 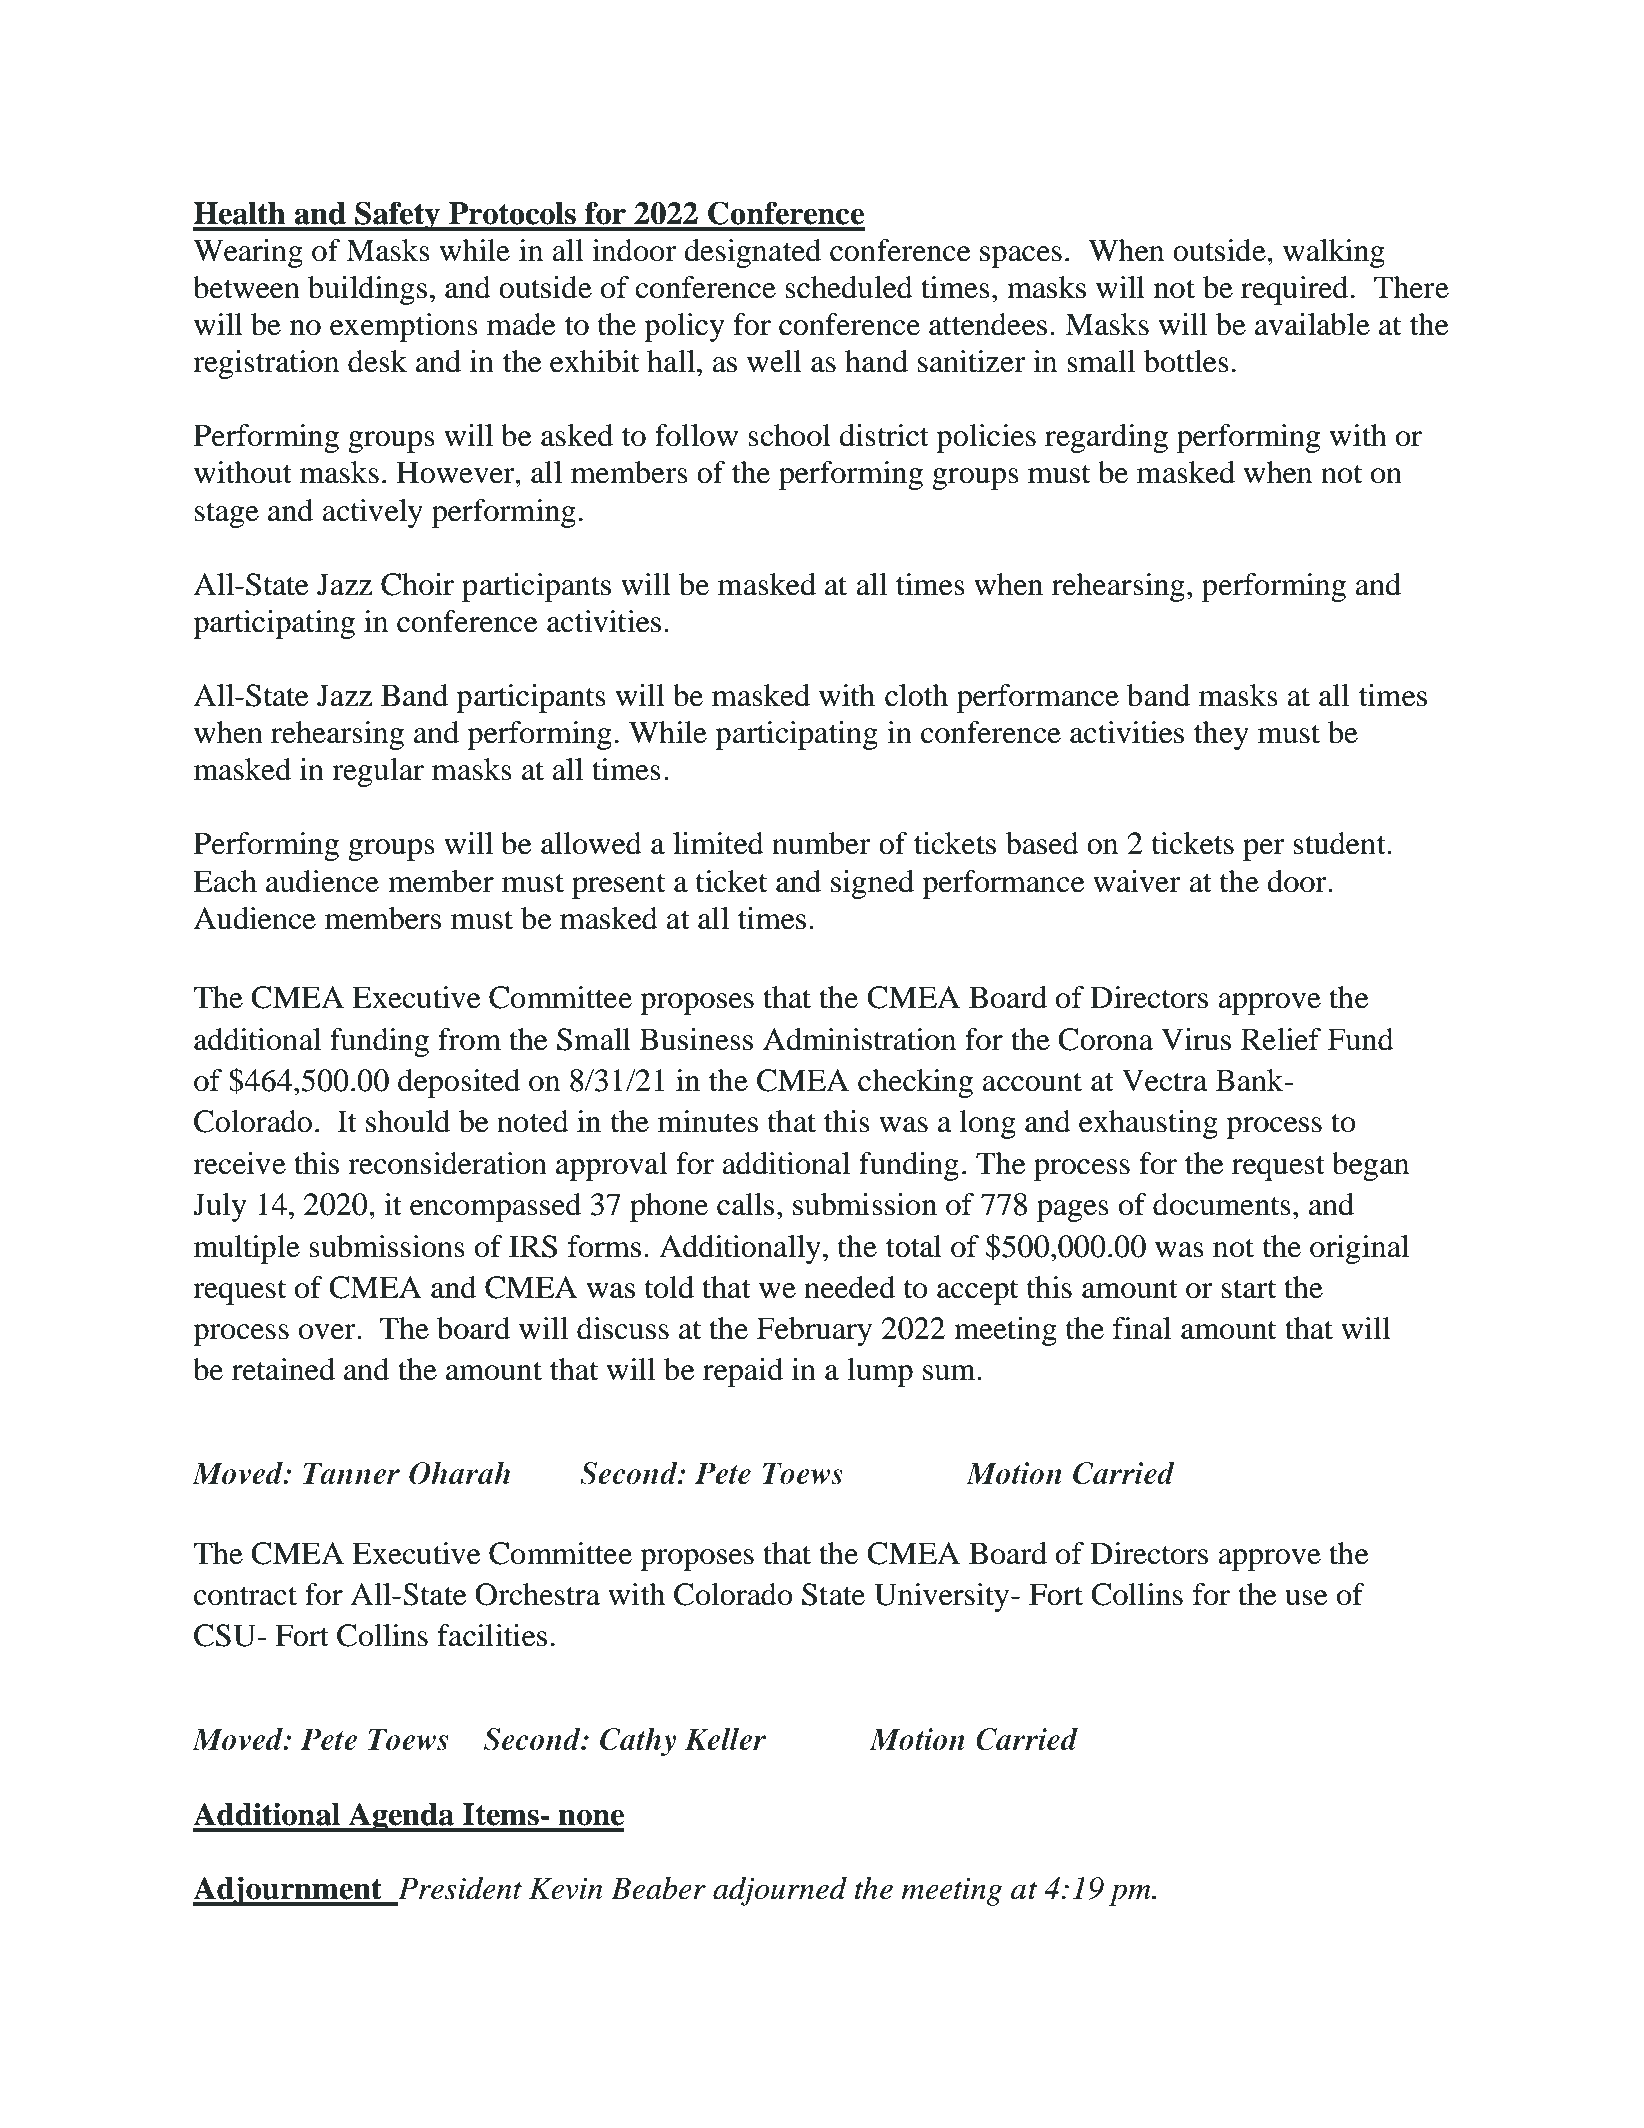 I want to click on Keller, so click(x=725, y=1739).
